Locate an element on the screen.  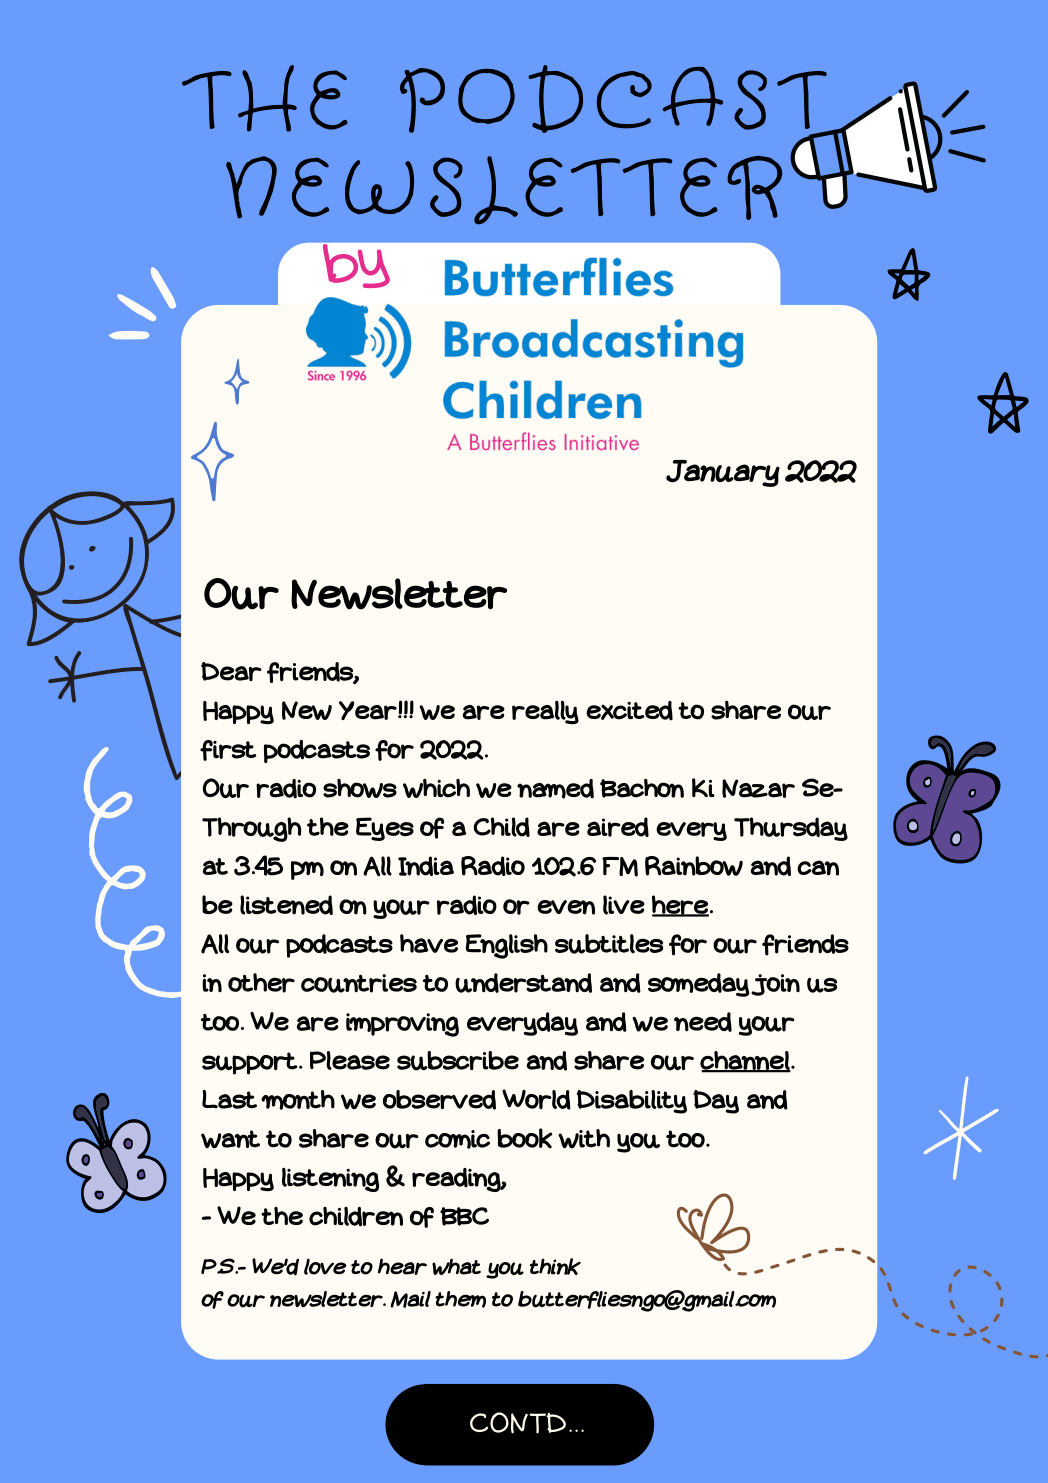
CONTD is located at coordinates (518, 1423).
